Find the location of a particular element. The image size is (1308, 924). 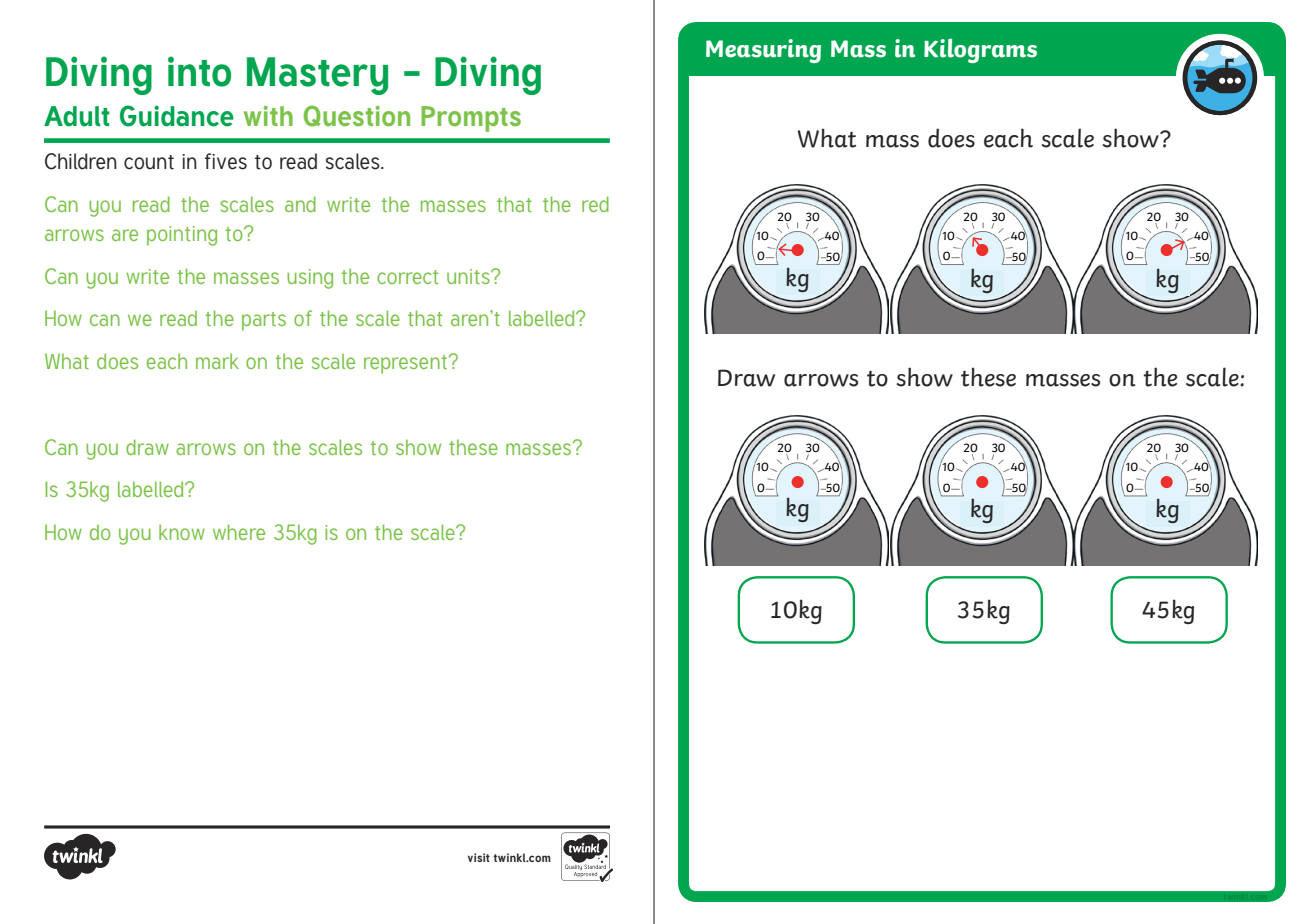

know is located at coordinates (182, 532).
